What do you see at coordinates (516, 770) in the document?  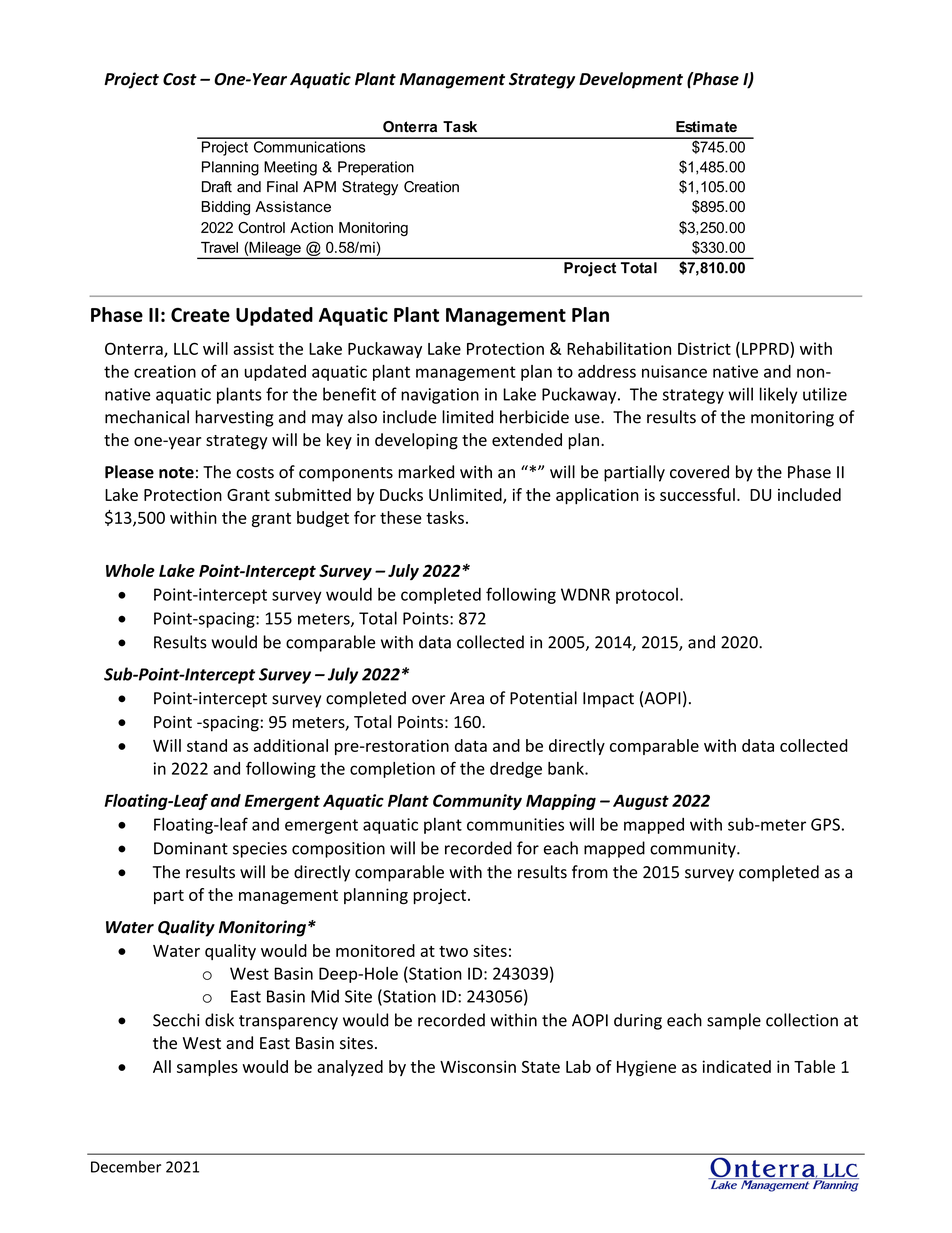 I see `dredge` at bounding box center [516, 770].
